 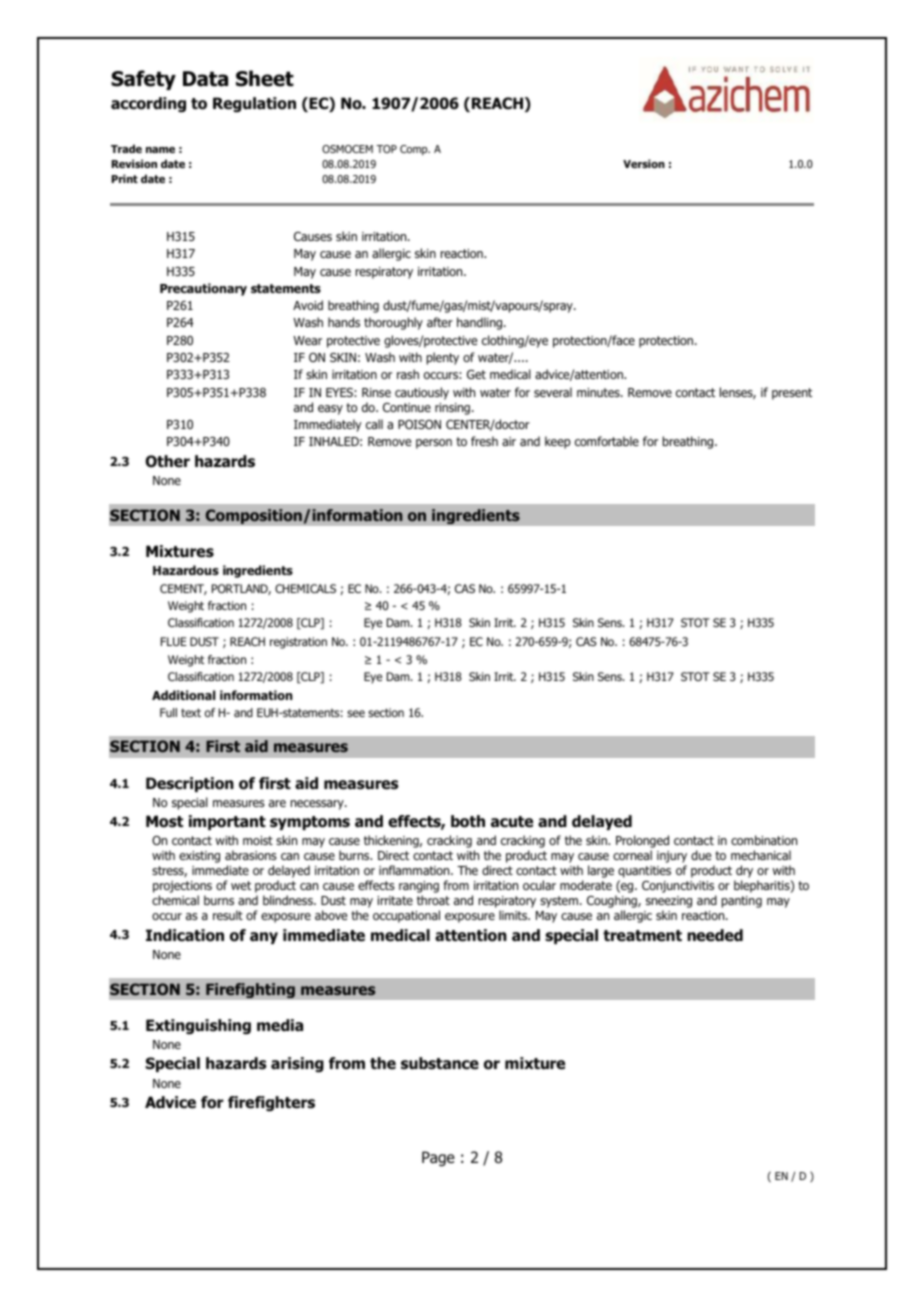 I want to click on comfortable, so click(x=607, y=441).
